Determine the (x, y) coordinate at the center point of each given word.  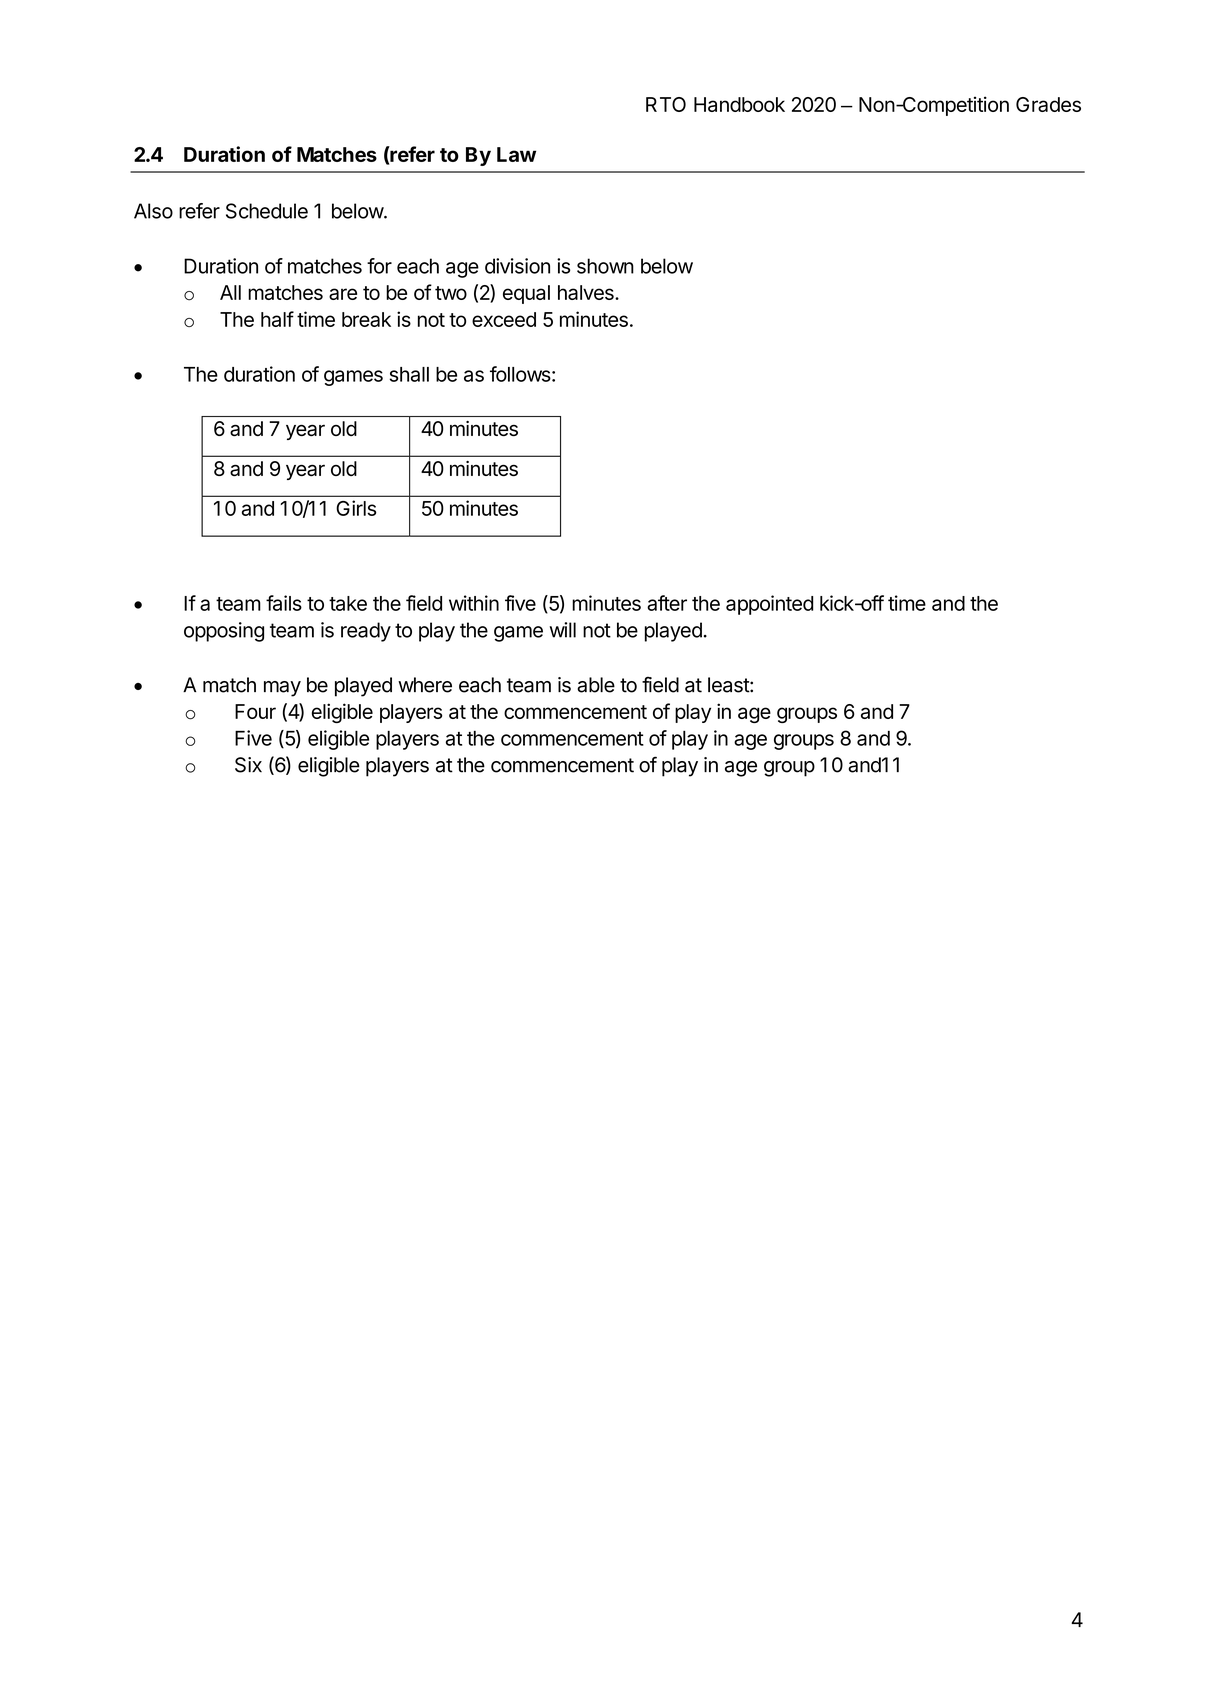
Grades (1048, 104)
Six (248, 765)
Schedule (267, 211)
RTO (666, 104)
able (596, 685)
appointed (769, 605)
